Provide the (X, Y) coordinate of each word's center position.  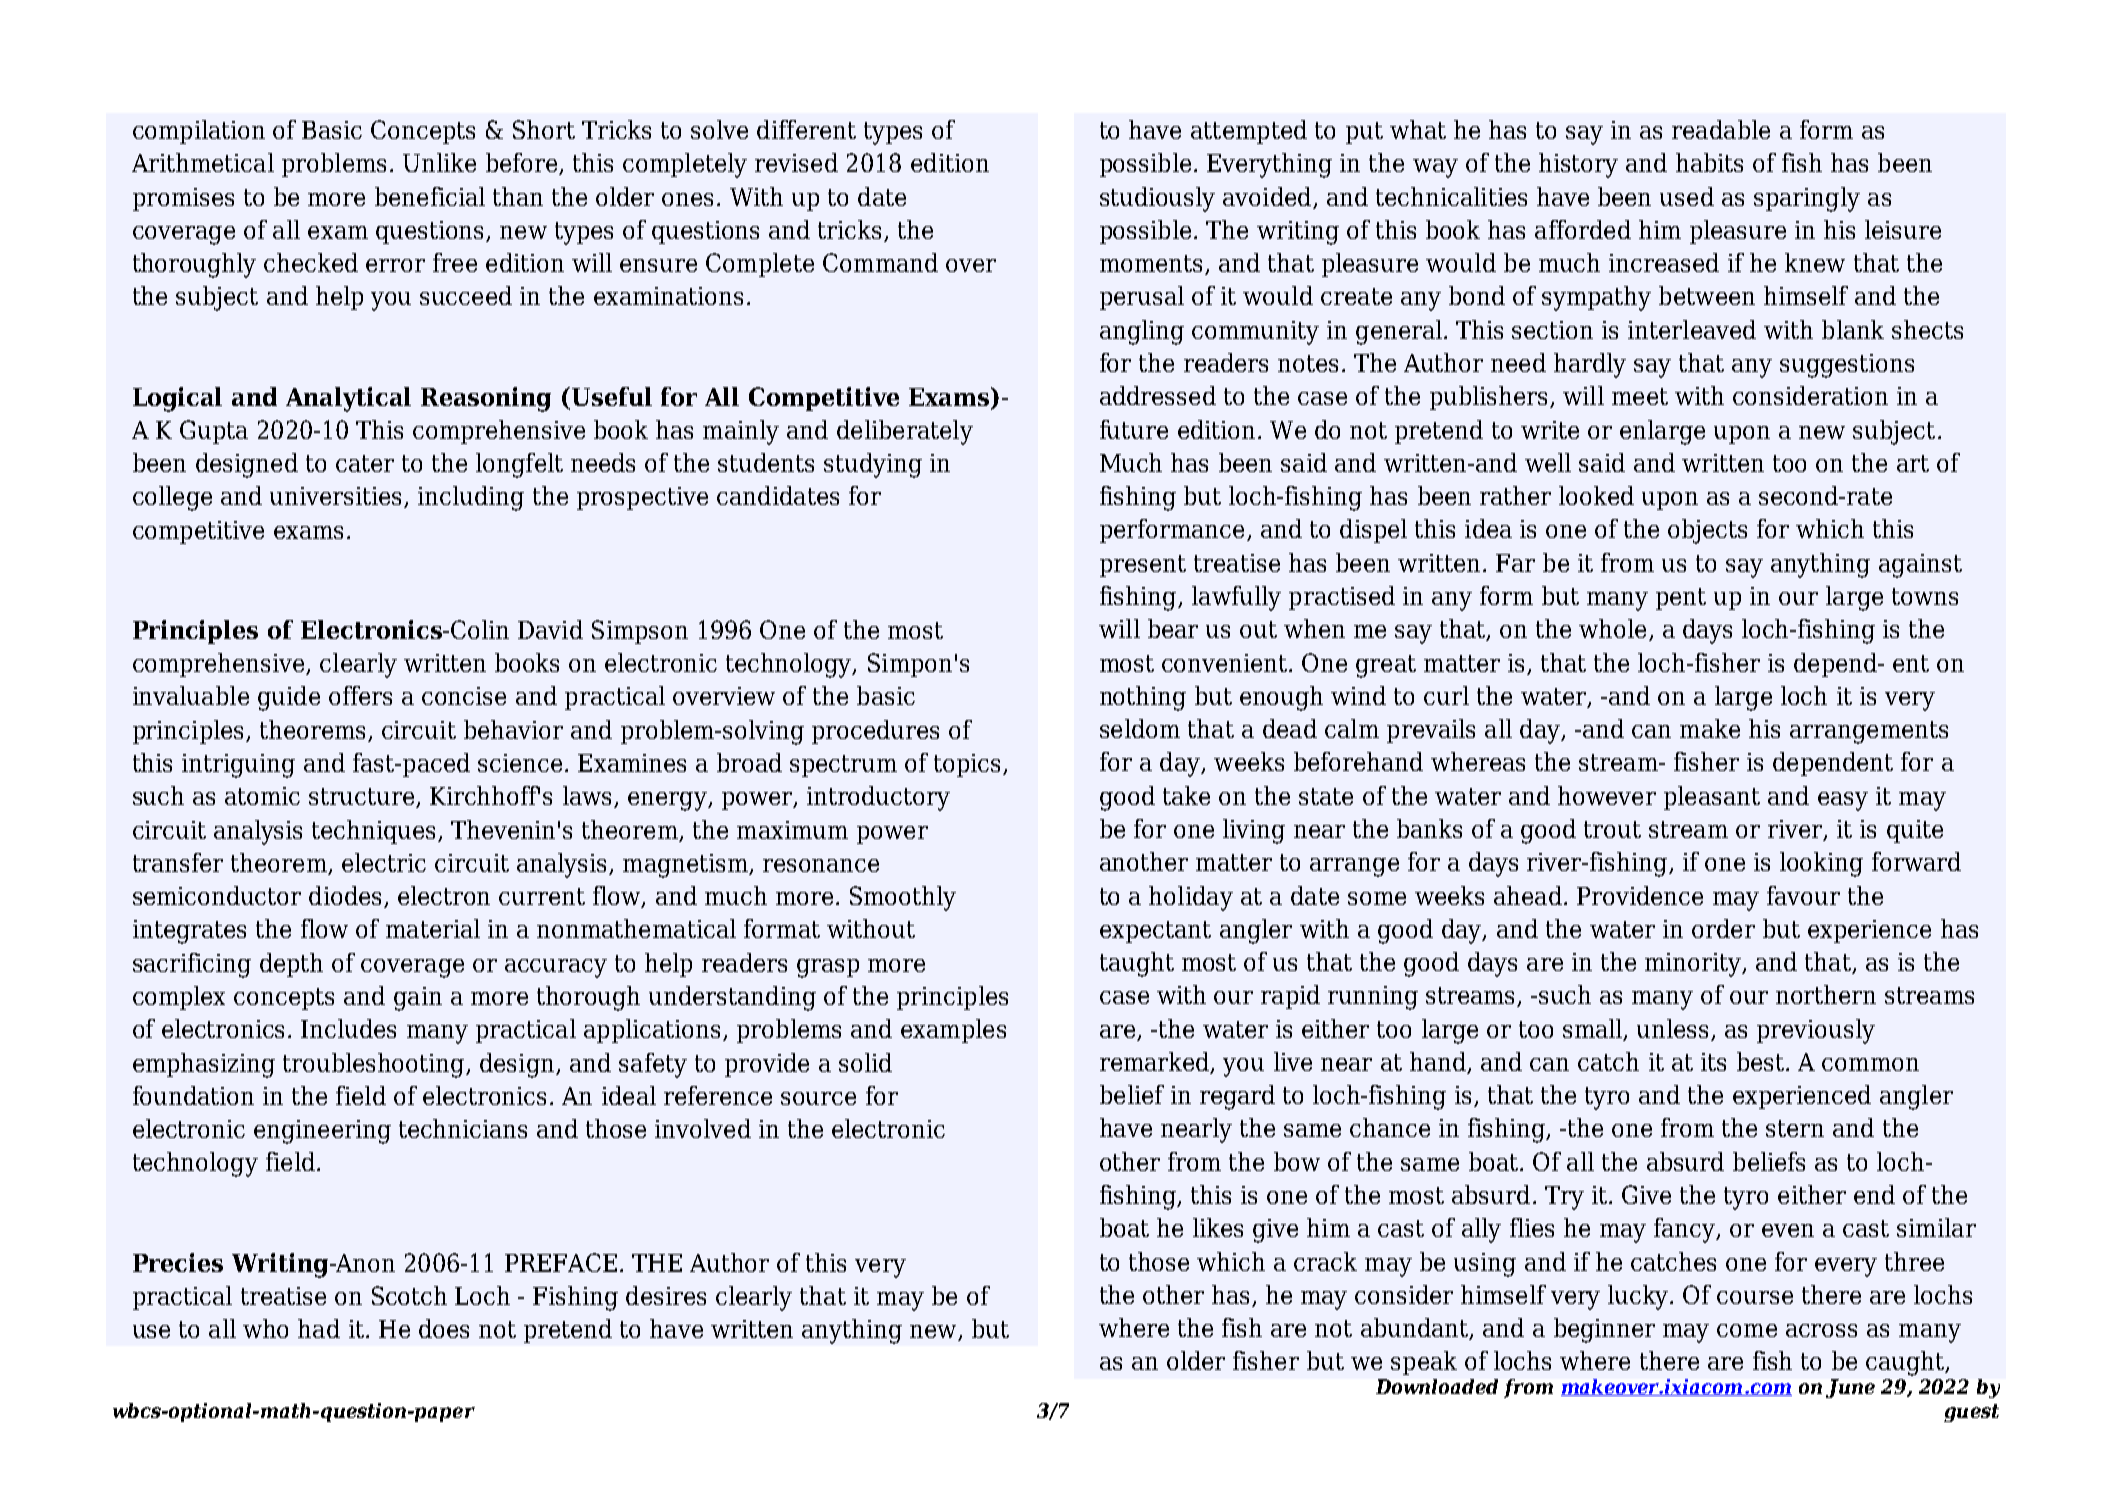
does (444, 1328)
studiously (1157, 199)
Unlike (439, 162)
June (1850, 1388)
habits (1709, 162)
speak (1424, 1363)
